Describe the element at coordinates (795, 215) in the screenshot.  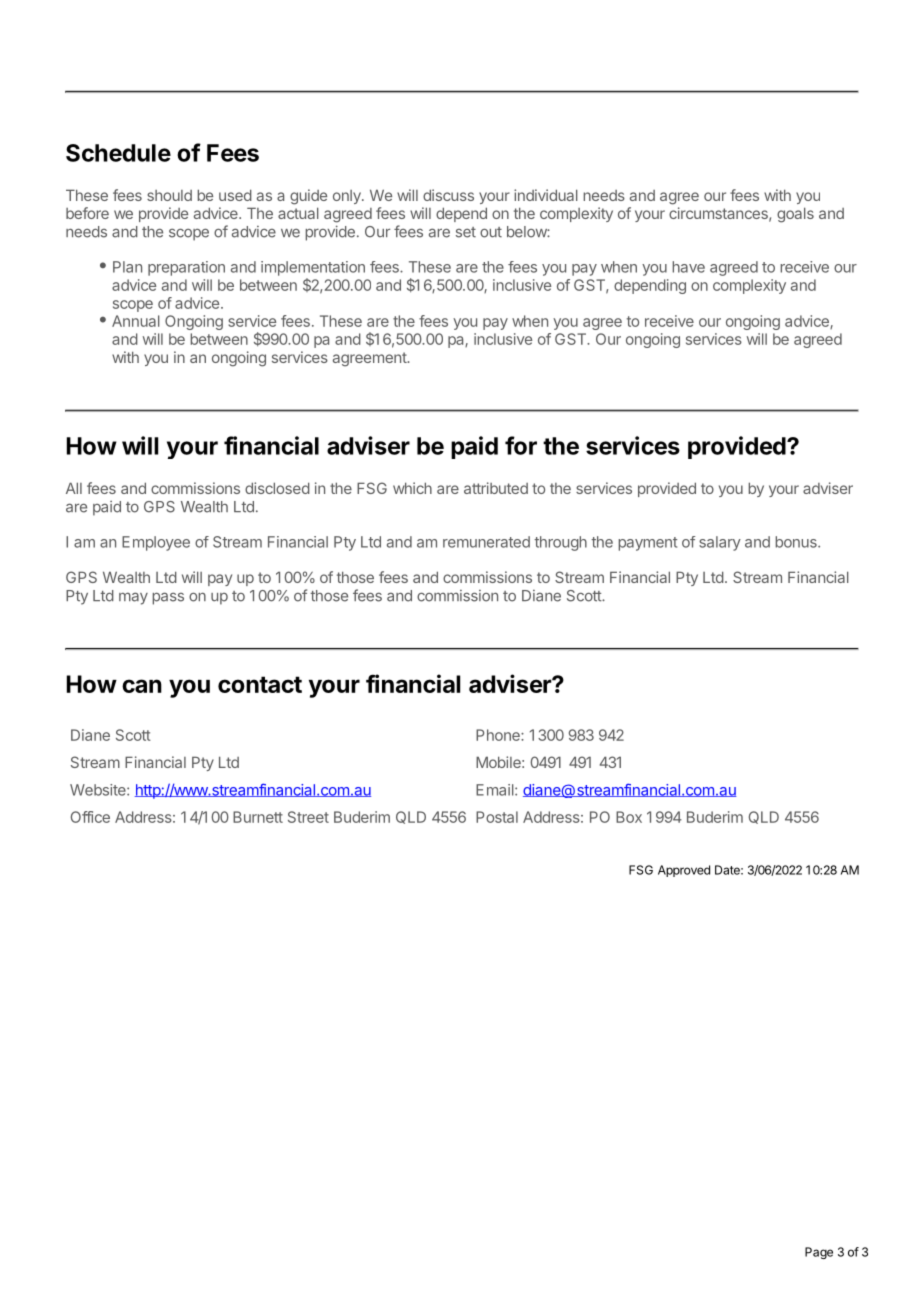
I see `goals` at that location.
